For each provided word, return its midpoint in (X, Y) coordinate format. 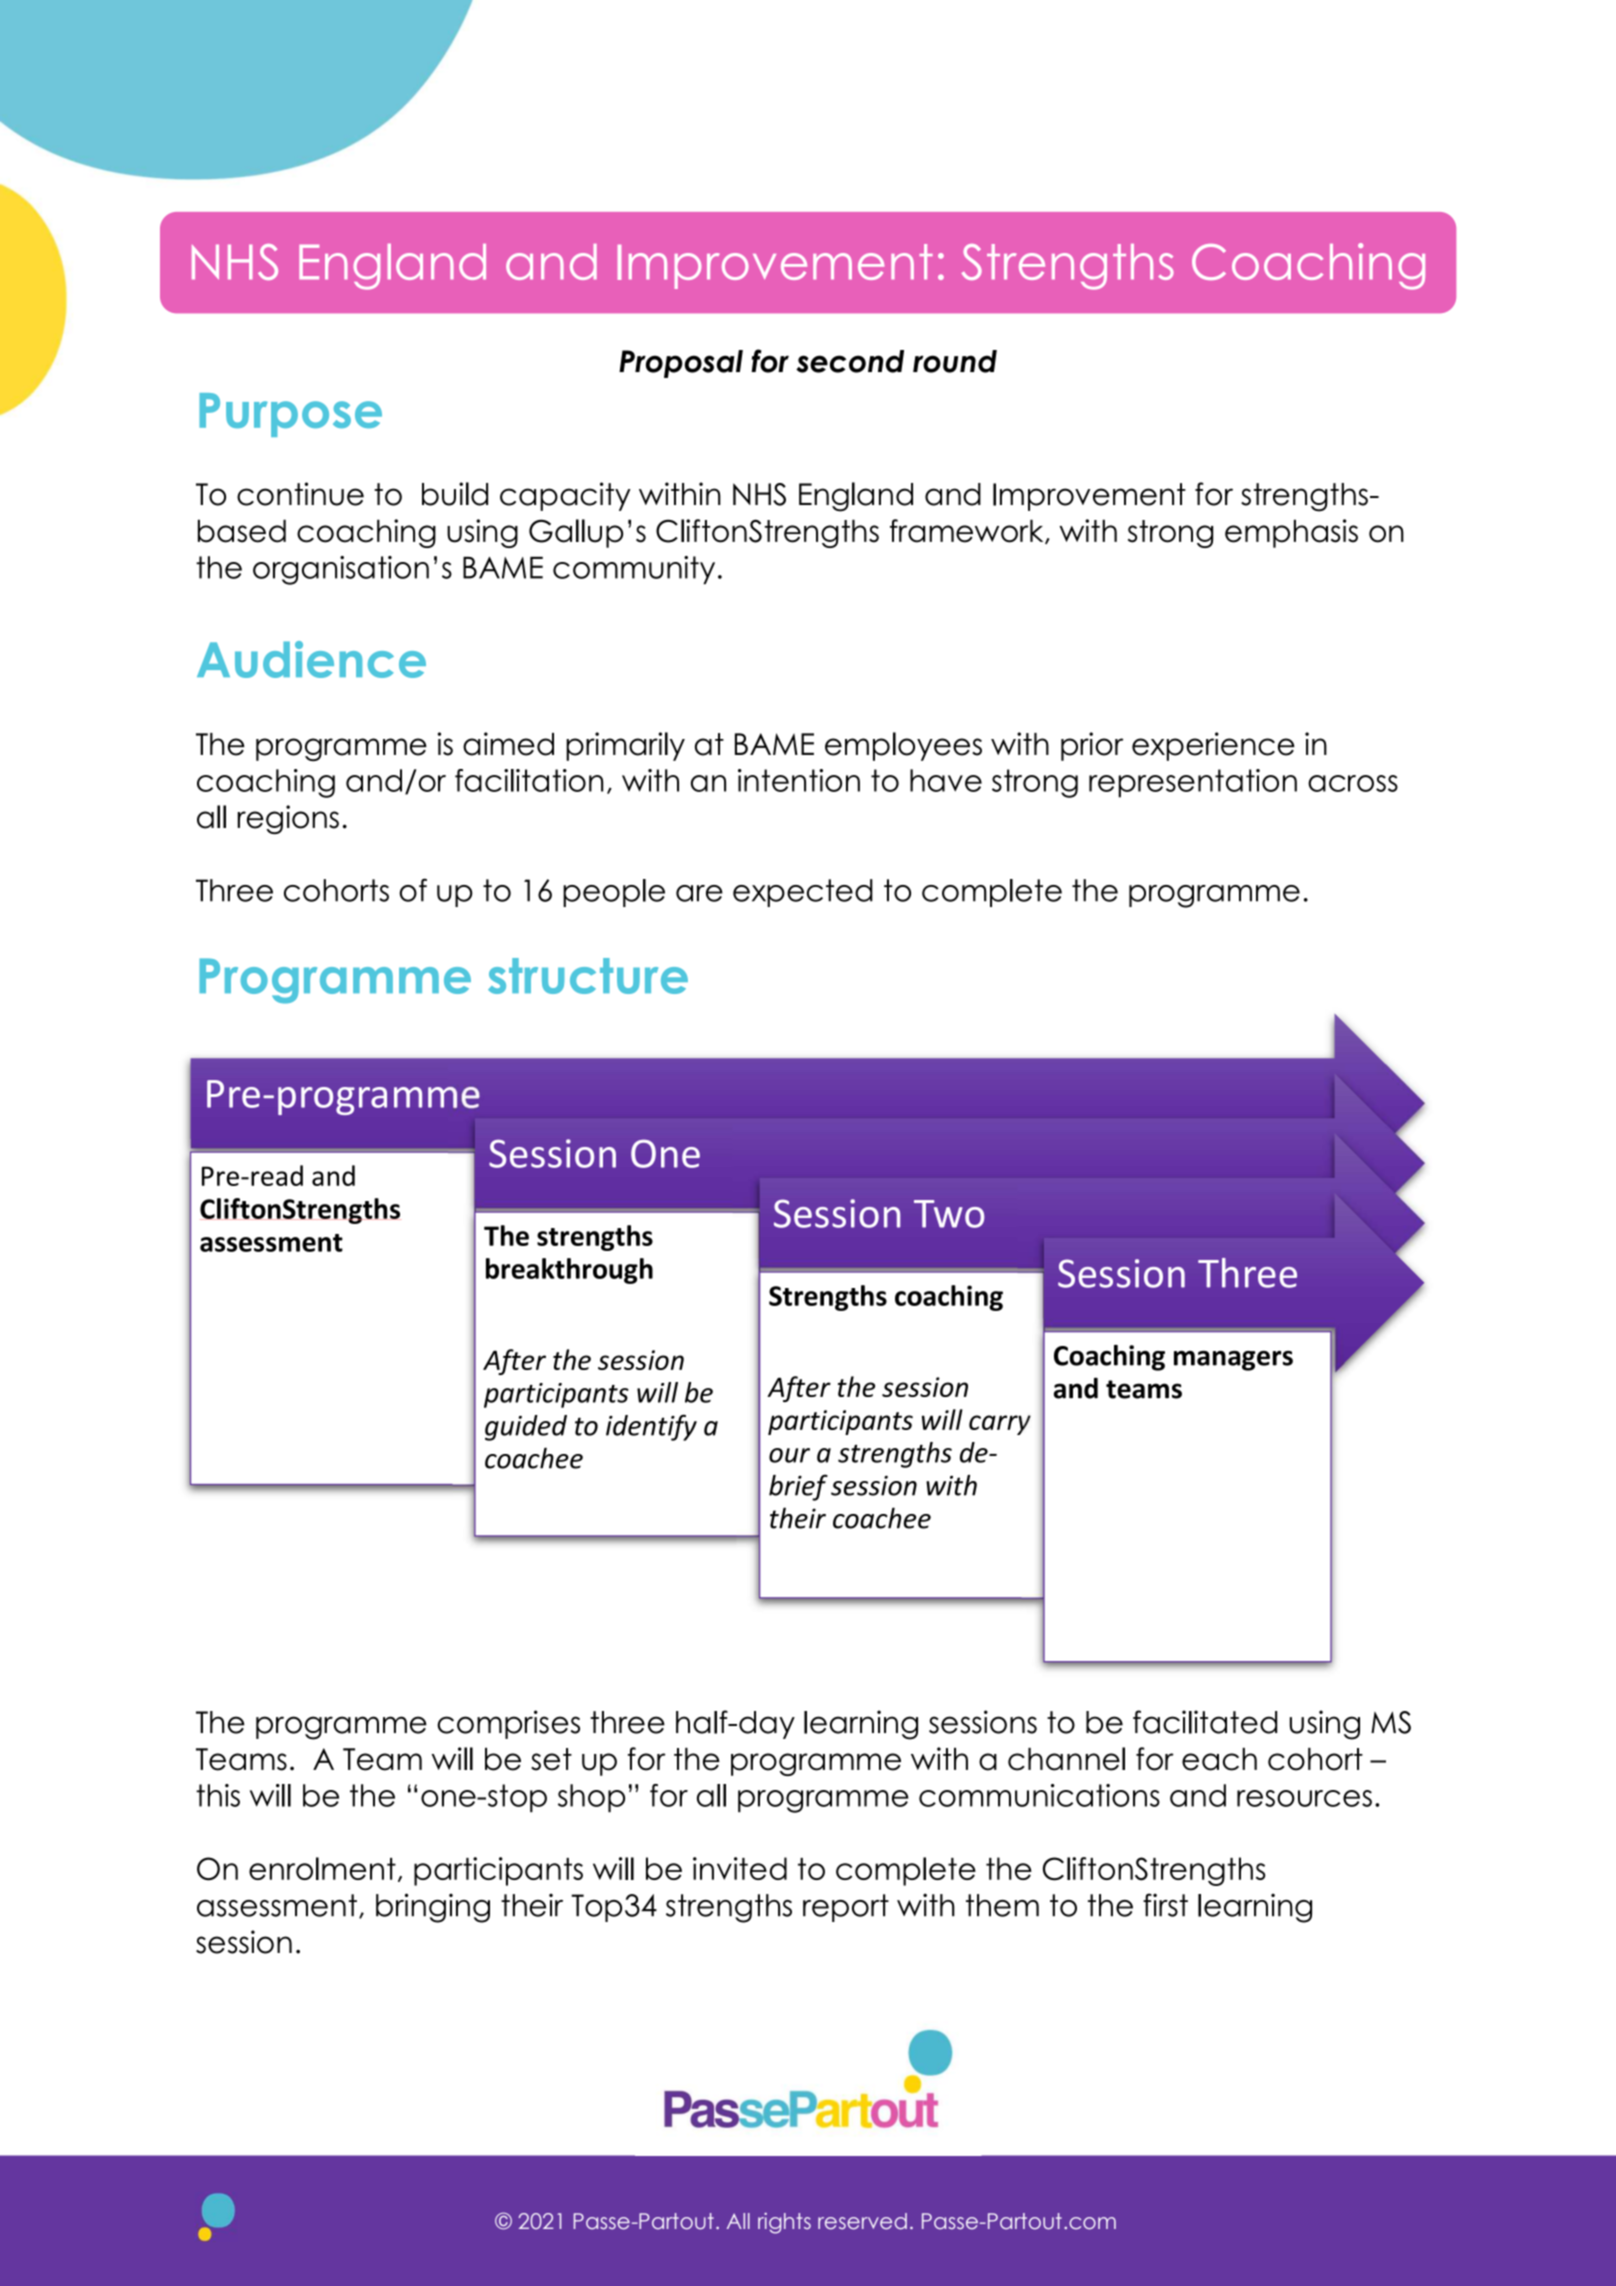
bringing (433, 1908)
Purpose (290, 415)
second (850, 361)
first (1165, 1905)
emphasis (1291, 533)
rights (784, 2223)
